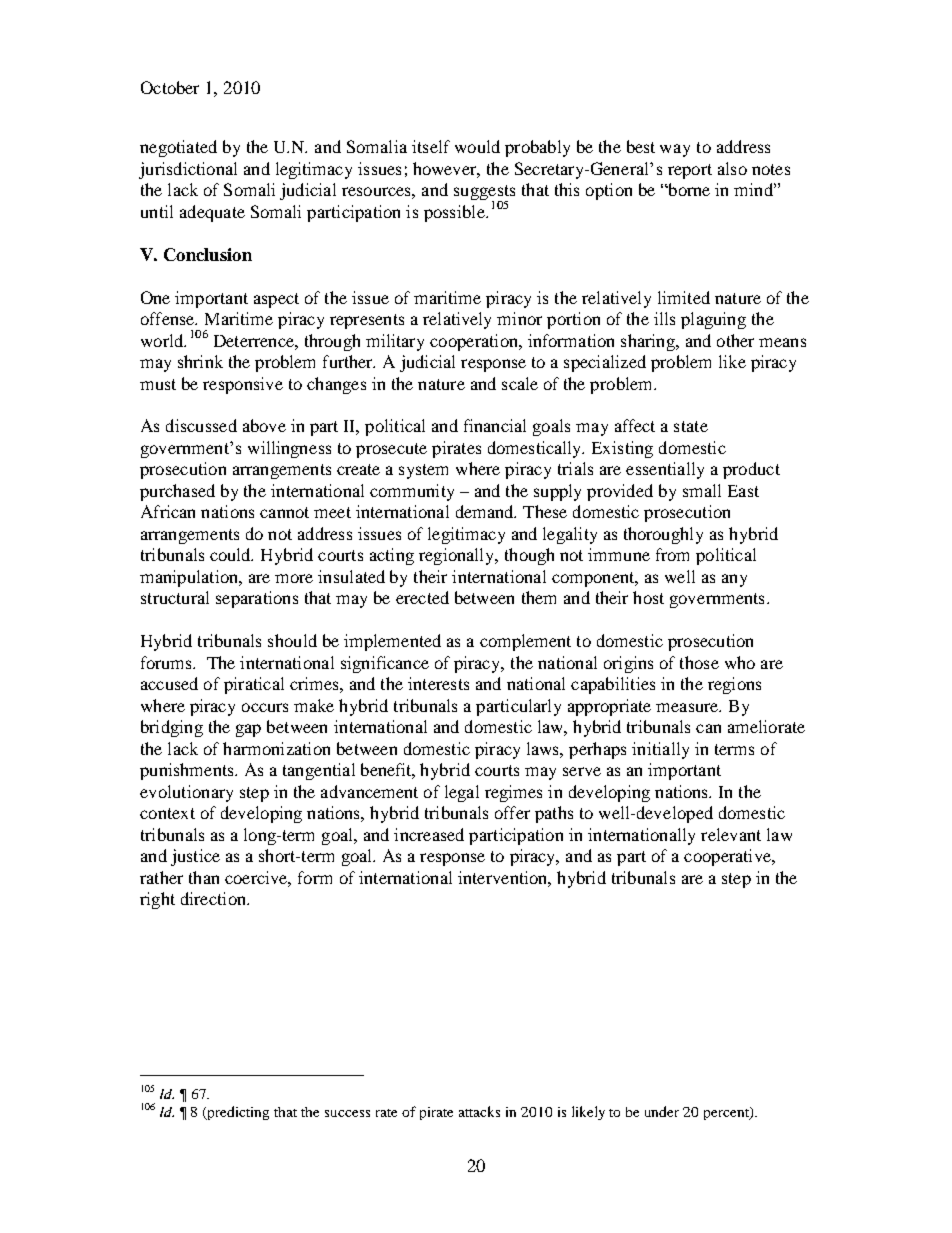 This image has width=952, height=1233. I want to click on would, so click(477, 146).
